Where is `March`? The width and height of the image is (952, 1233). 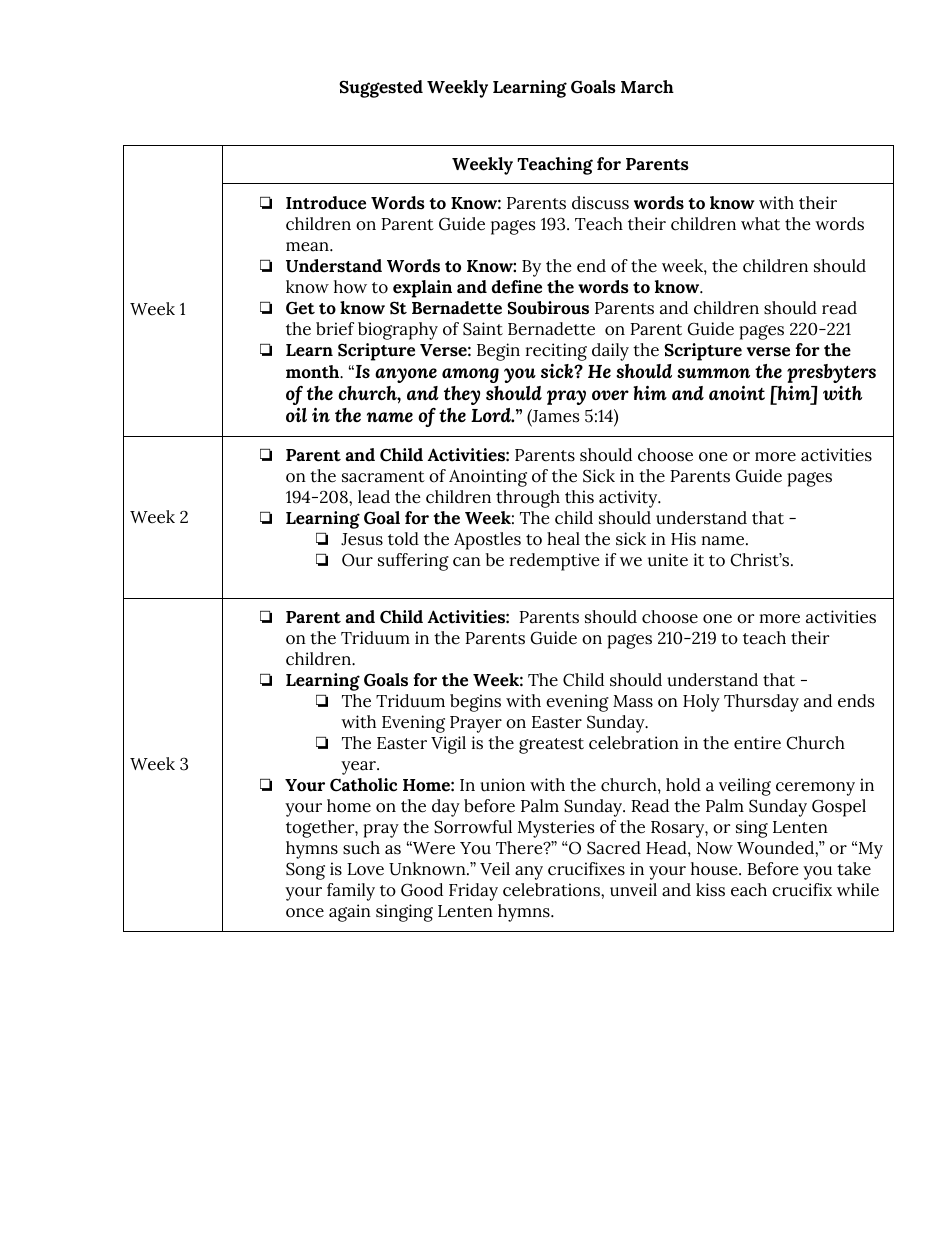
March is located at coordinates (647, 87).
